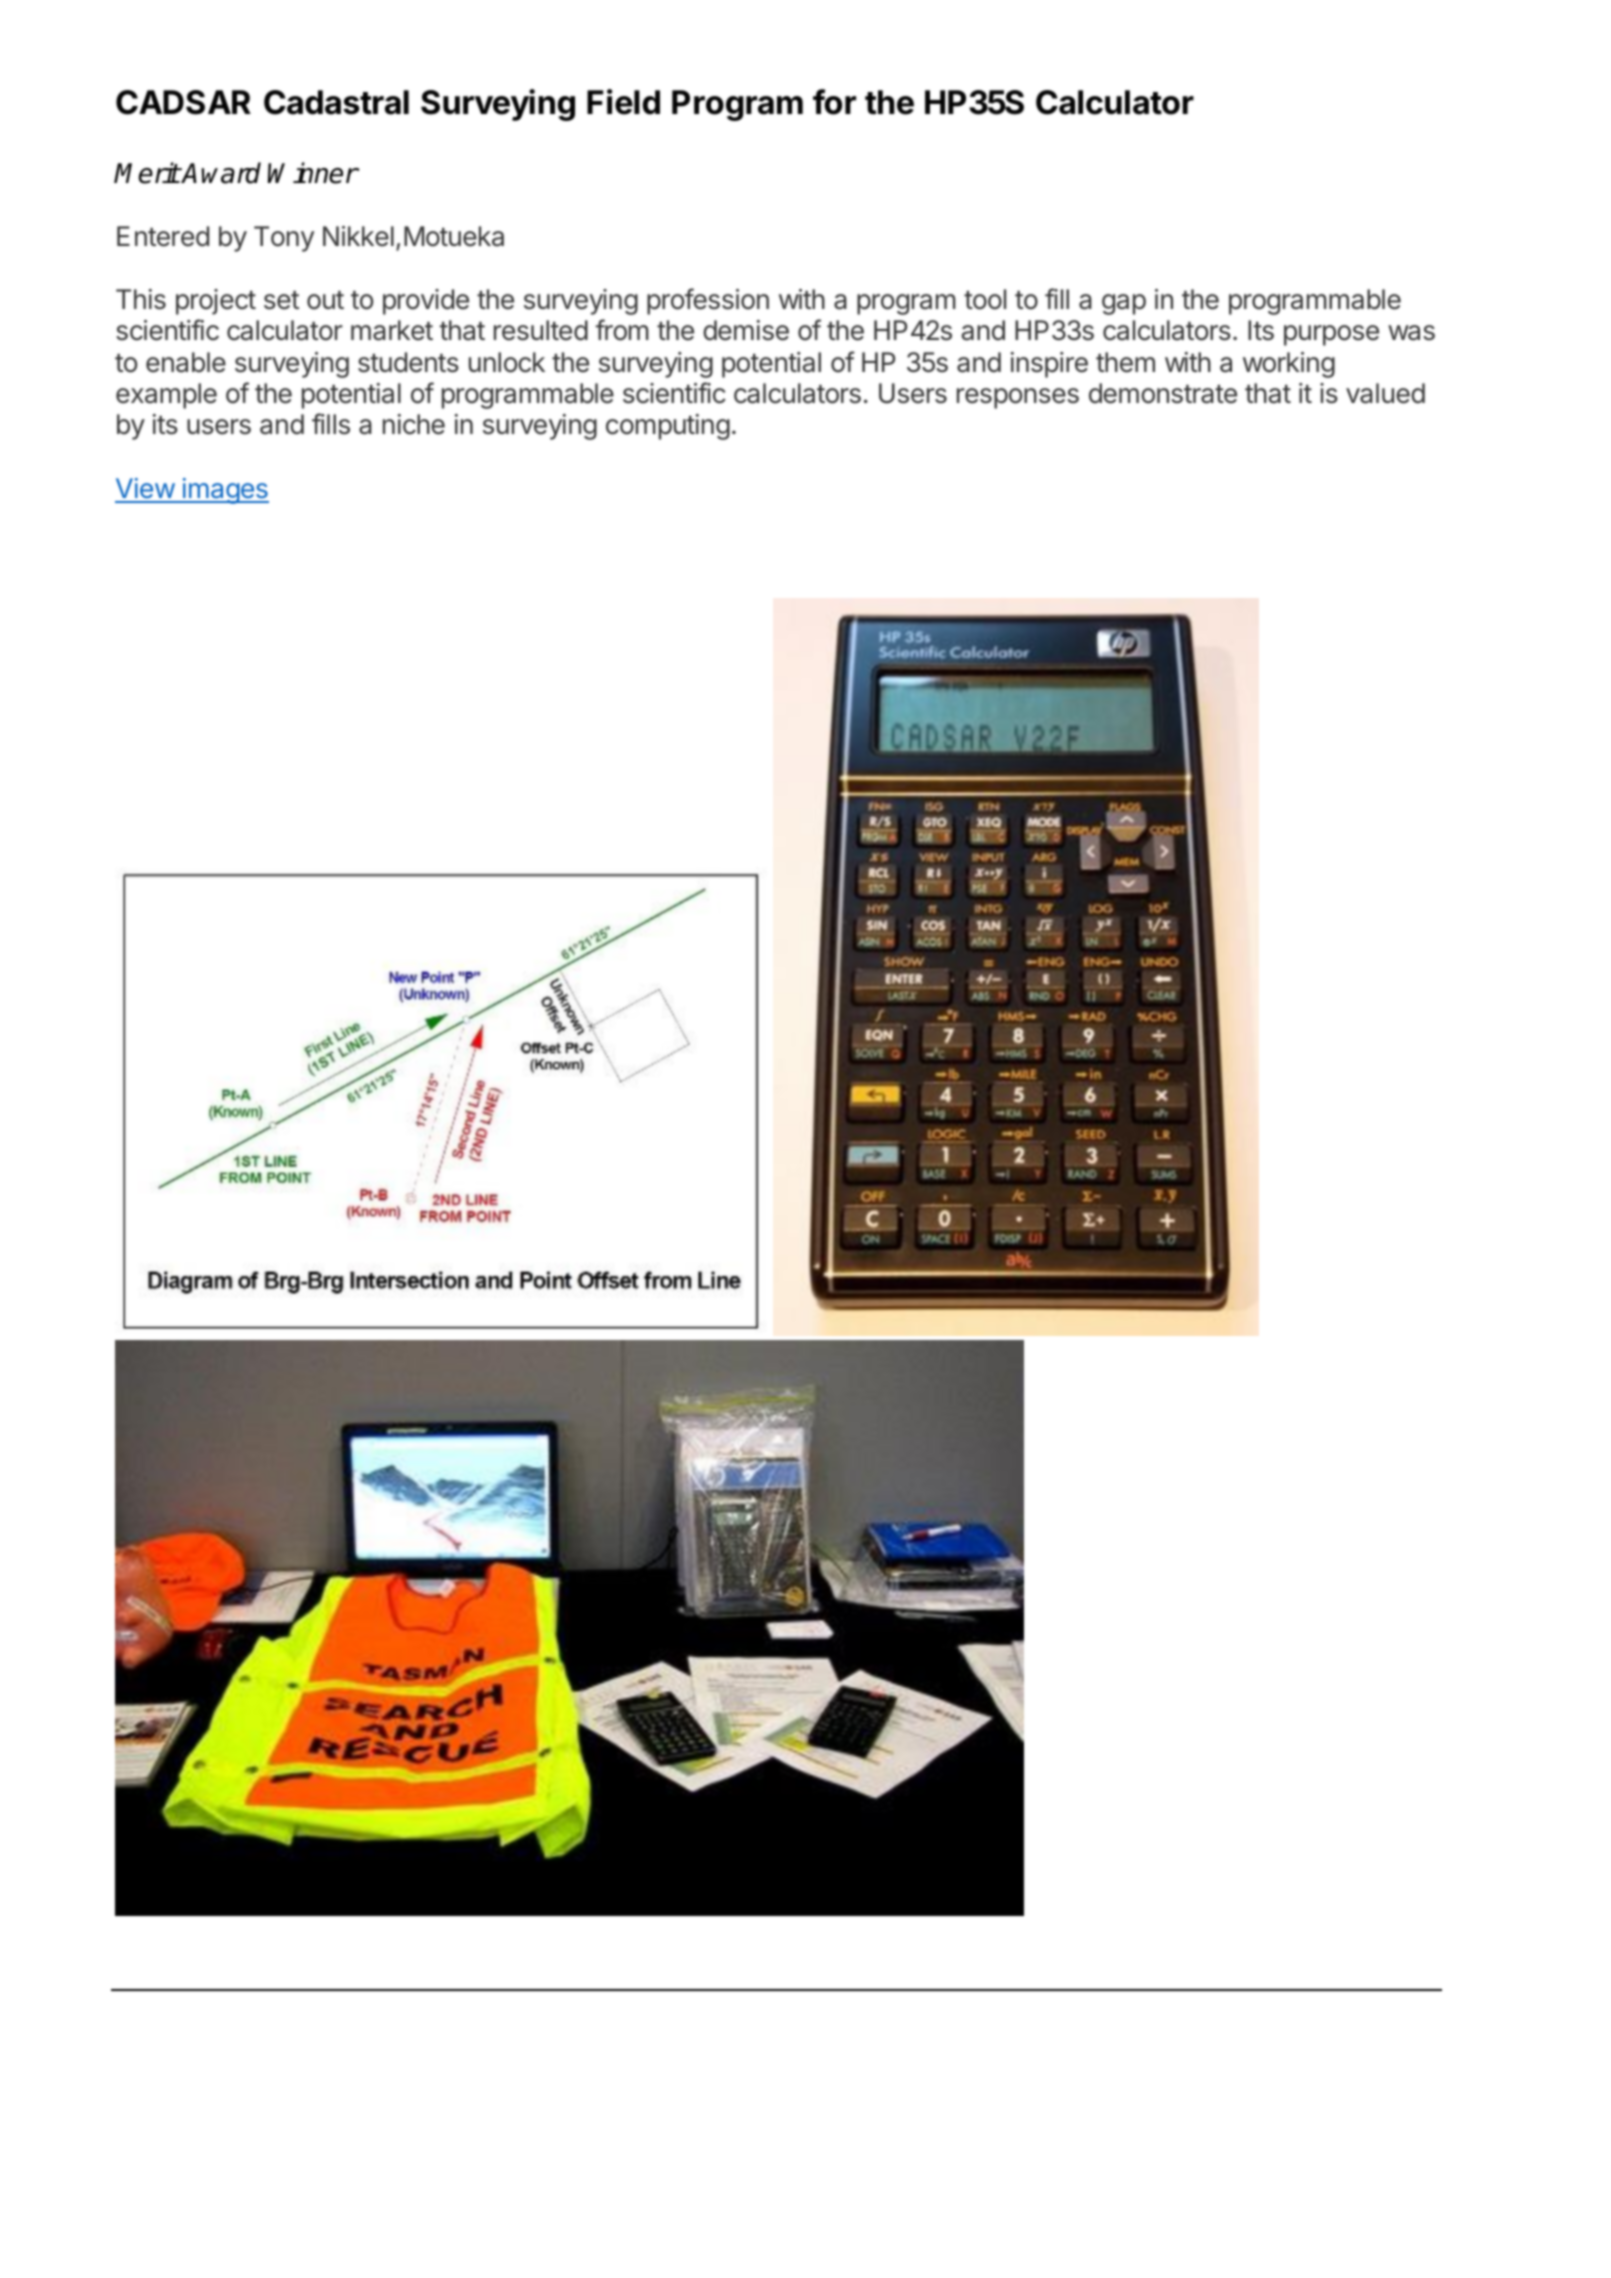 The height and width of the screenshot is (2278, 1611). What do you see at coordinates (708, 301) in the screenshot?
I see `profession` at bounding box center [708, 301].
